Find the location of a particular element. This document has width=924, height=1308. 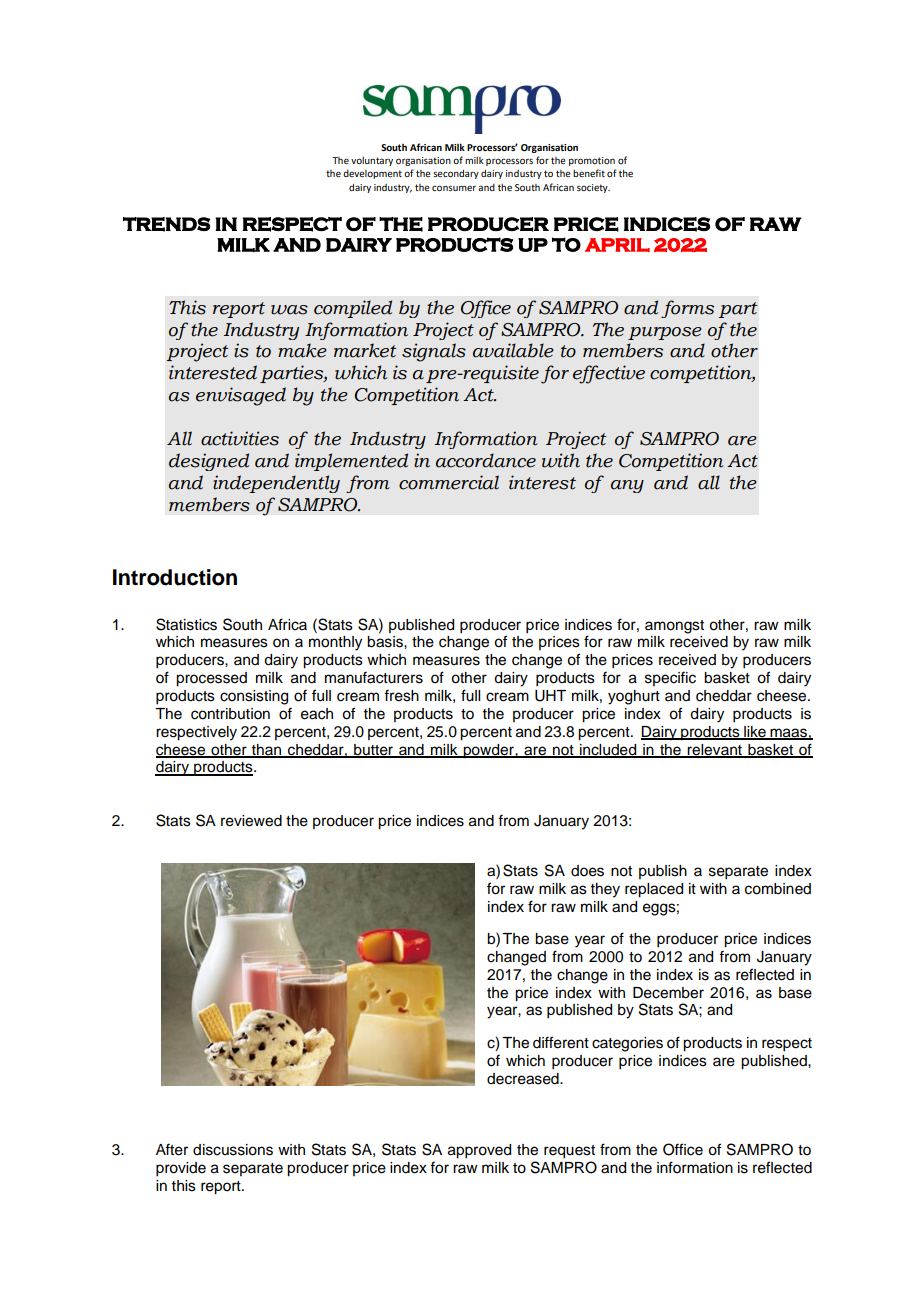

request is located at coordinates (569, 1152).
